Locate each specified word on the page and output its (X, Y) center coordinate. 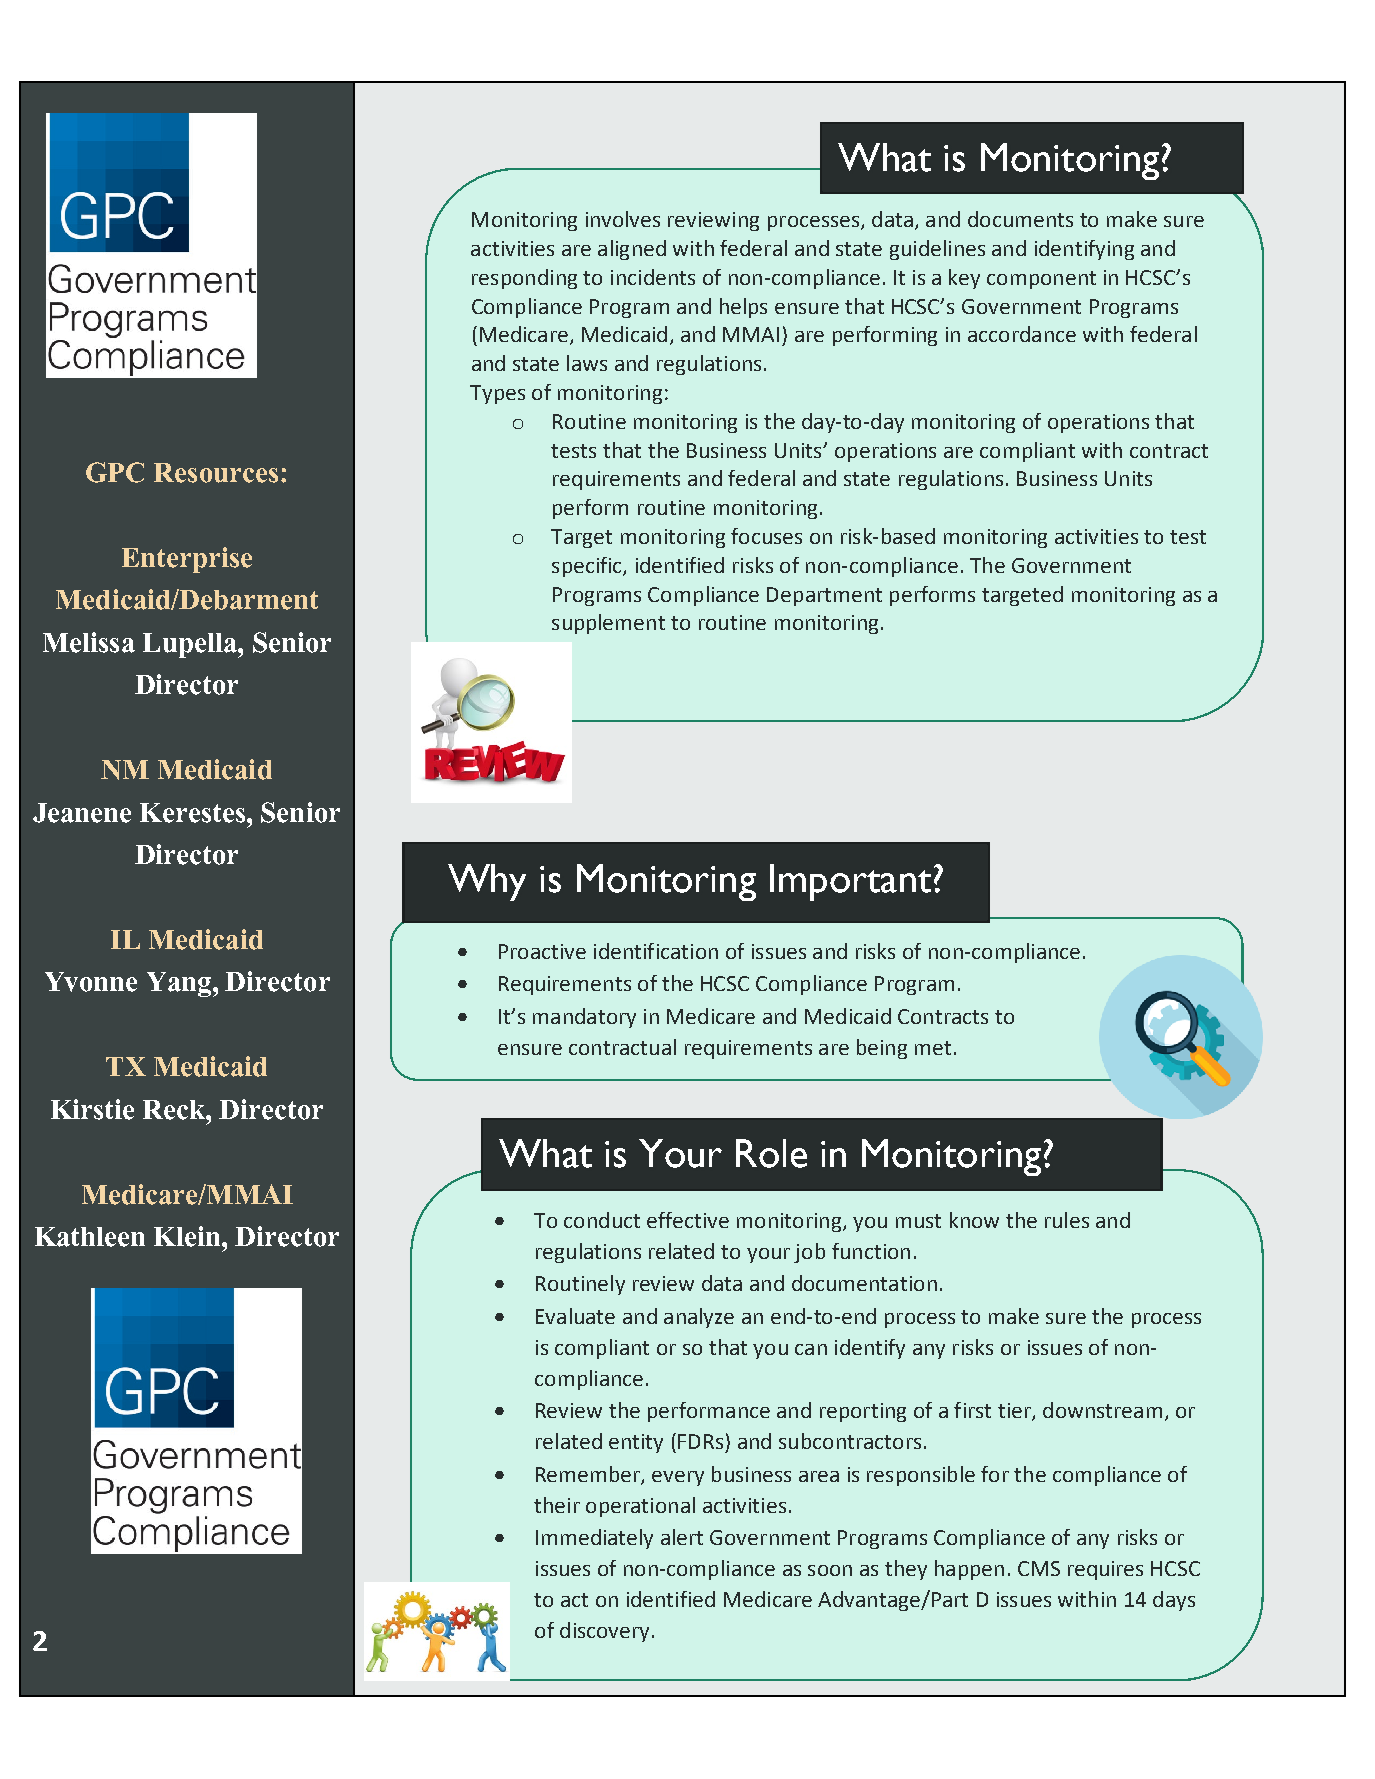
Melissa (89, 642)
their (557, 1505)
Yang (180, 984)
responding (524, 279)
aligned (632, 250)
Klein (188, 1236)
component (1041, 280)
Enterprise (187, 560)
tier (1015, 1412)
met (933, 1048)
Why (487, 882)
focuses (766, 536)
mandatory (584, 1018)
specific (588, 567)
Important (850, 882)
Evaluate (575, 1316)
